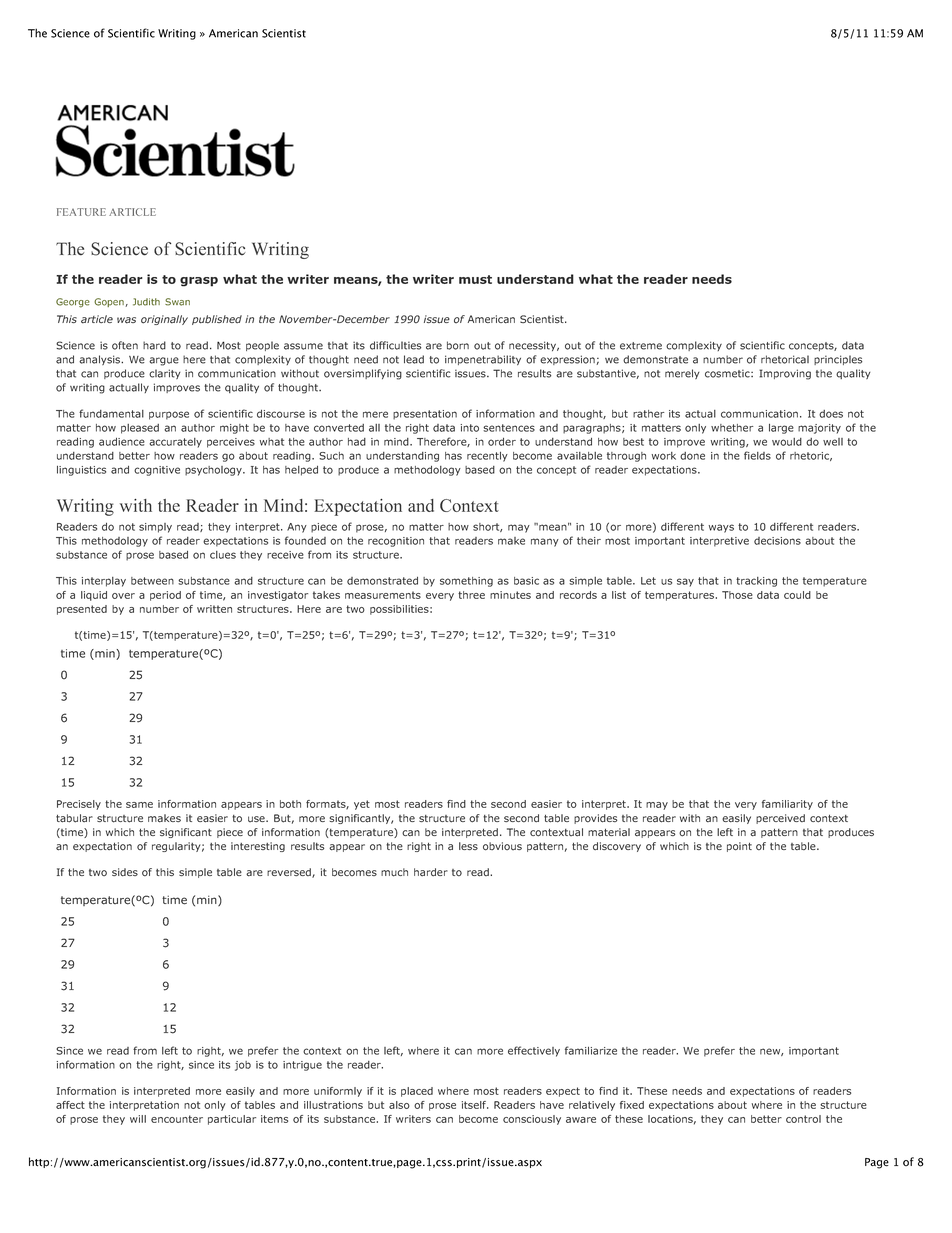  I want to click on grasp, so click(199, 282).
